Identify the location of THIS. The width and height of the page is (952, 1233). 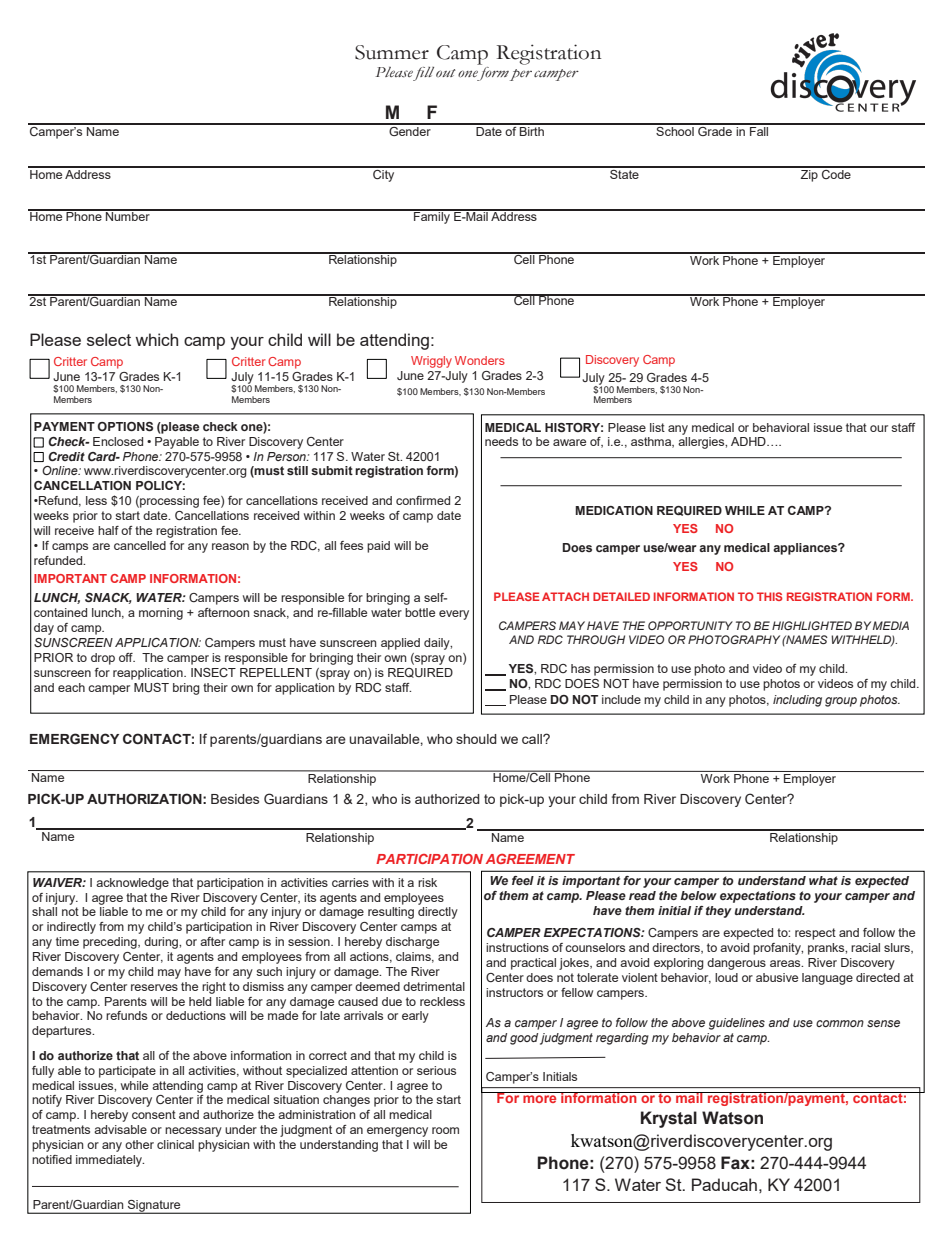
(770, 596).
